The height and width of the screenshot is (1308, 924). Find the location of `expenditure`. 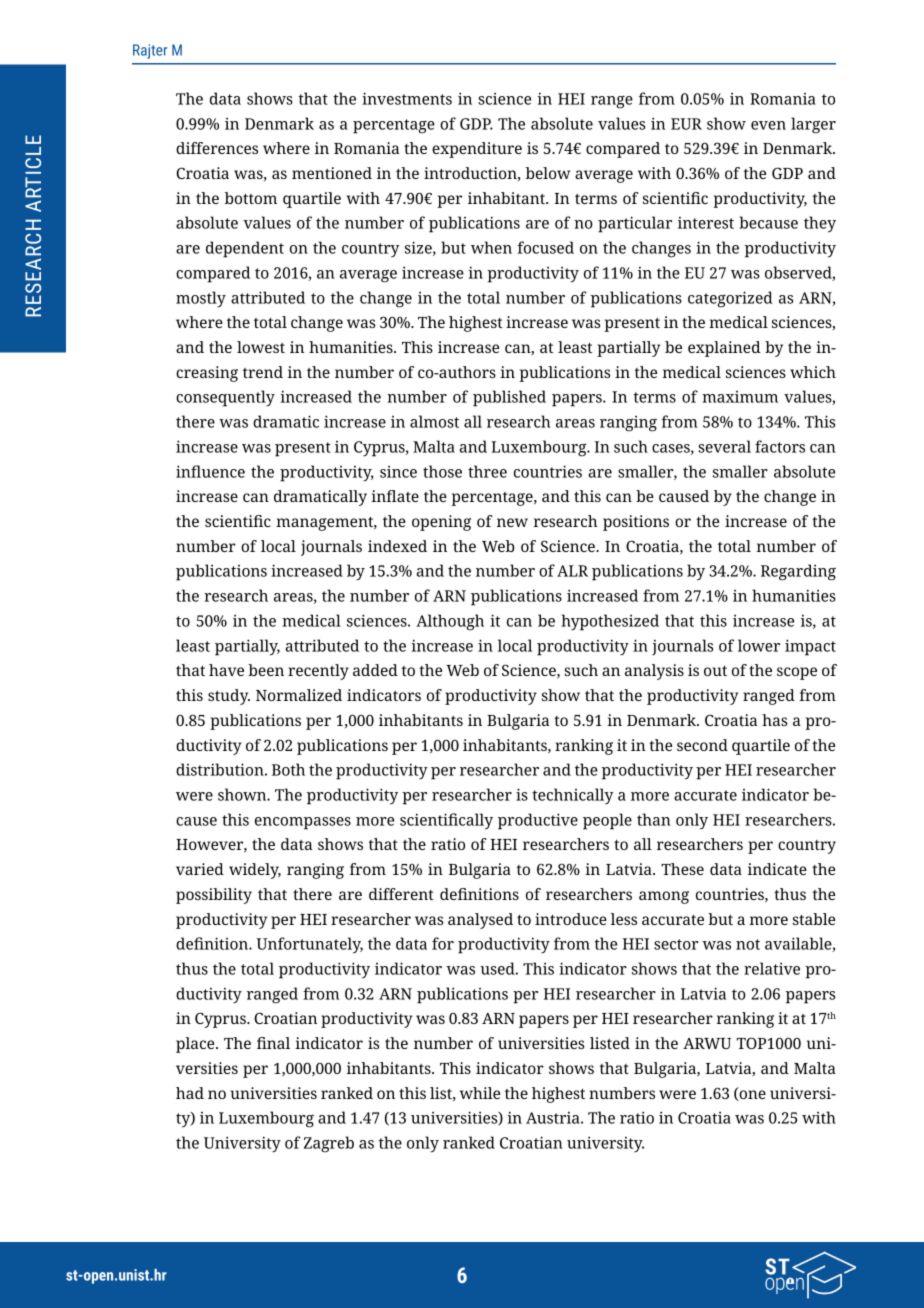

expenditure is located at coordinates (477, 150).
